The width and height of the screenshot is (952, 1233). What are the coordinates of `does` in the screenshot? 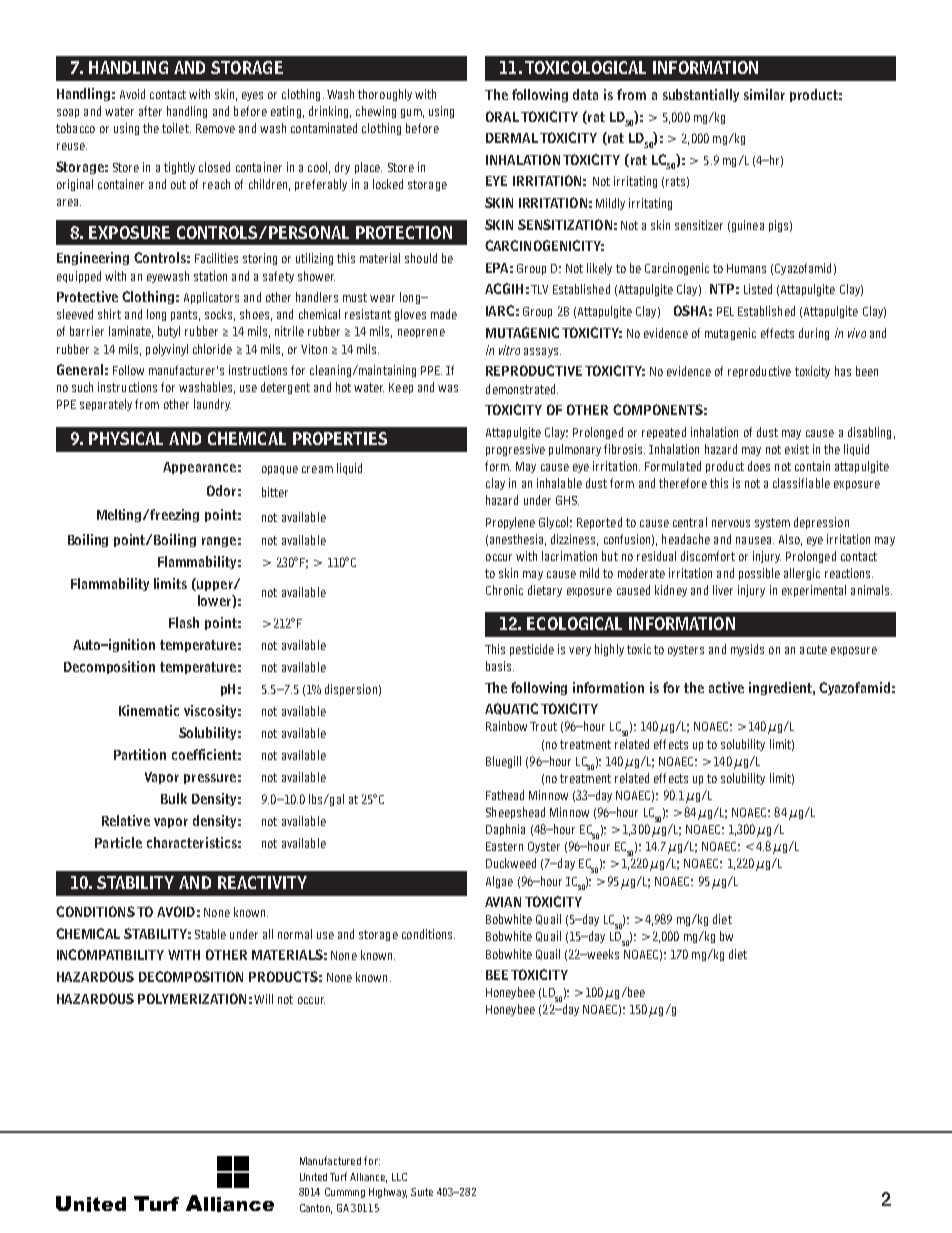 It's located at (759, 466).
